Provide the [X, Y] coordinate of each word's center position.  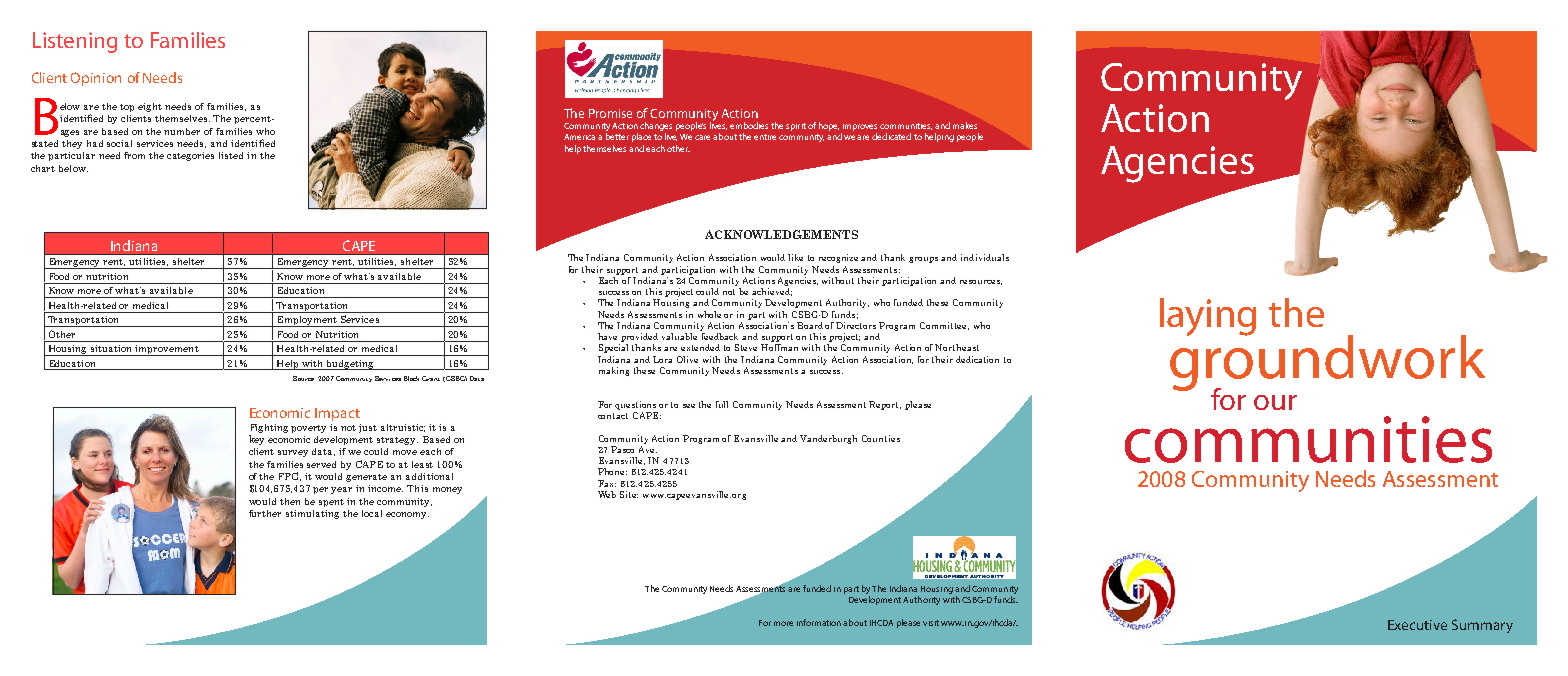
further [265, 513]
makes [965, 125]
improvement [167, 350]
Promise [610, 113]
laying [1208, 317]
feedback [720, 336]
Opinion [96, 79]
